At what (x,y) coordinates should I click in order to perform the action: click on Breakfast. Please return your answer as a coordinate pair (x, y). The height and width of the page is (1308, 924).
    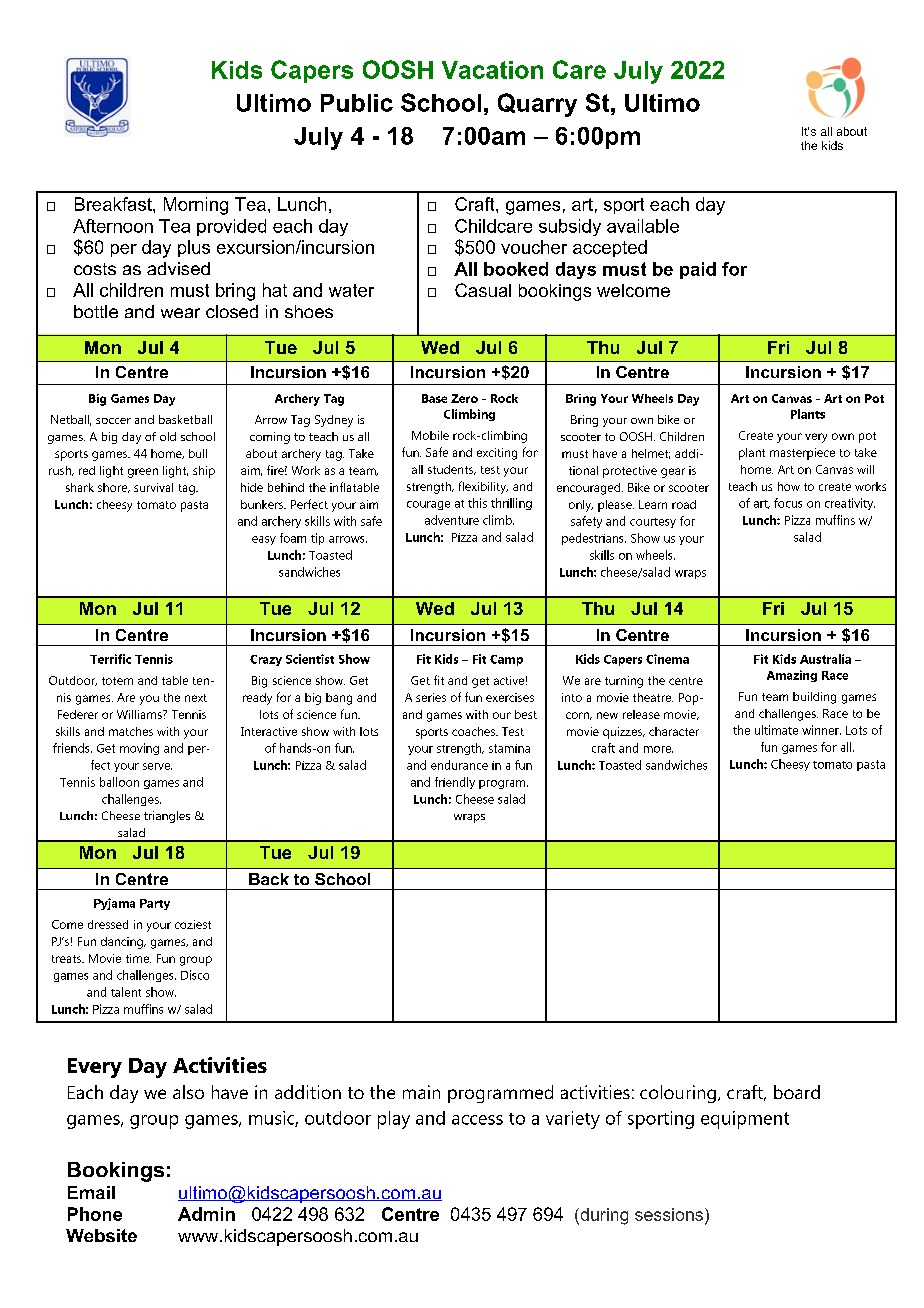
    Looking at the image, I should click on (114, 204).
